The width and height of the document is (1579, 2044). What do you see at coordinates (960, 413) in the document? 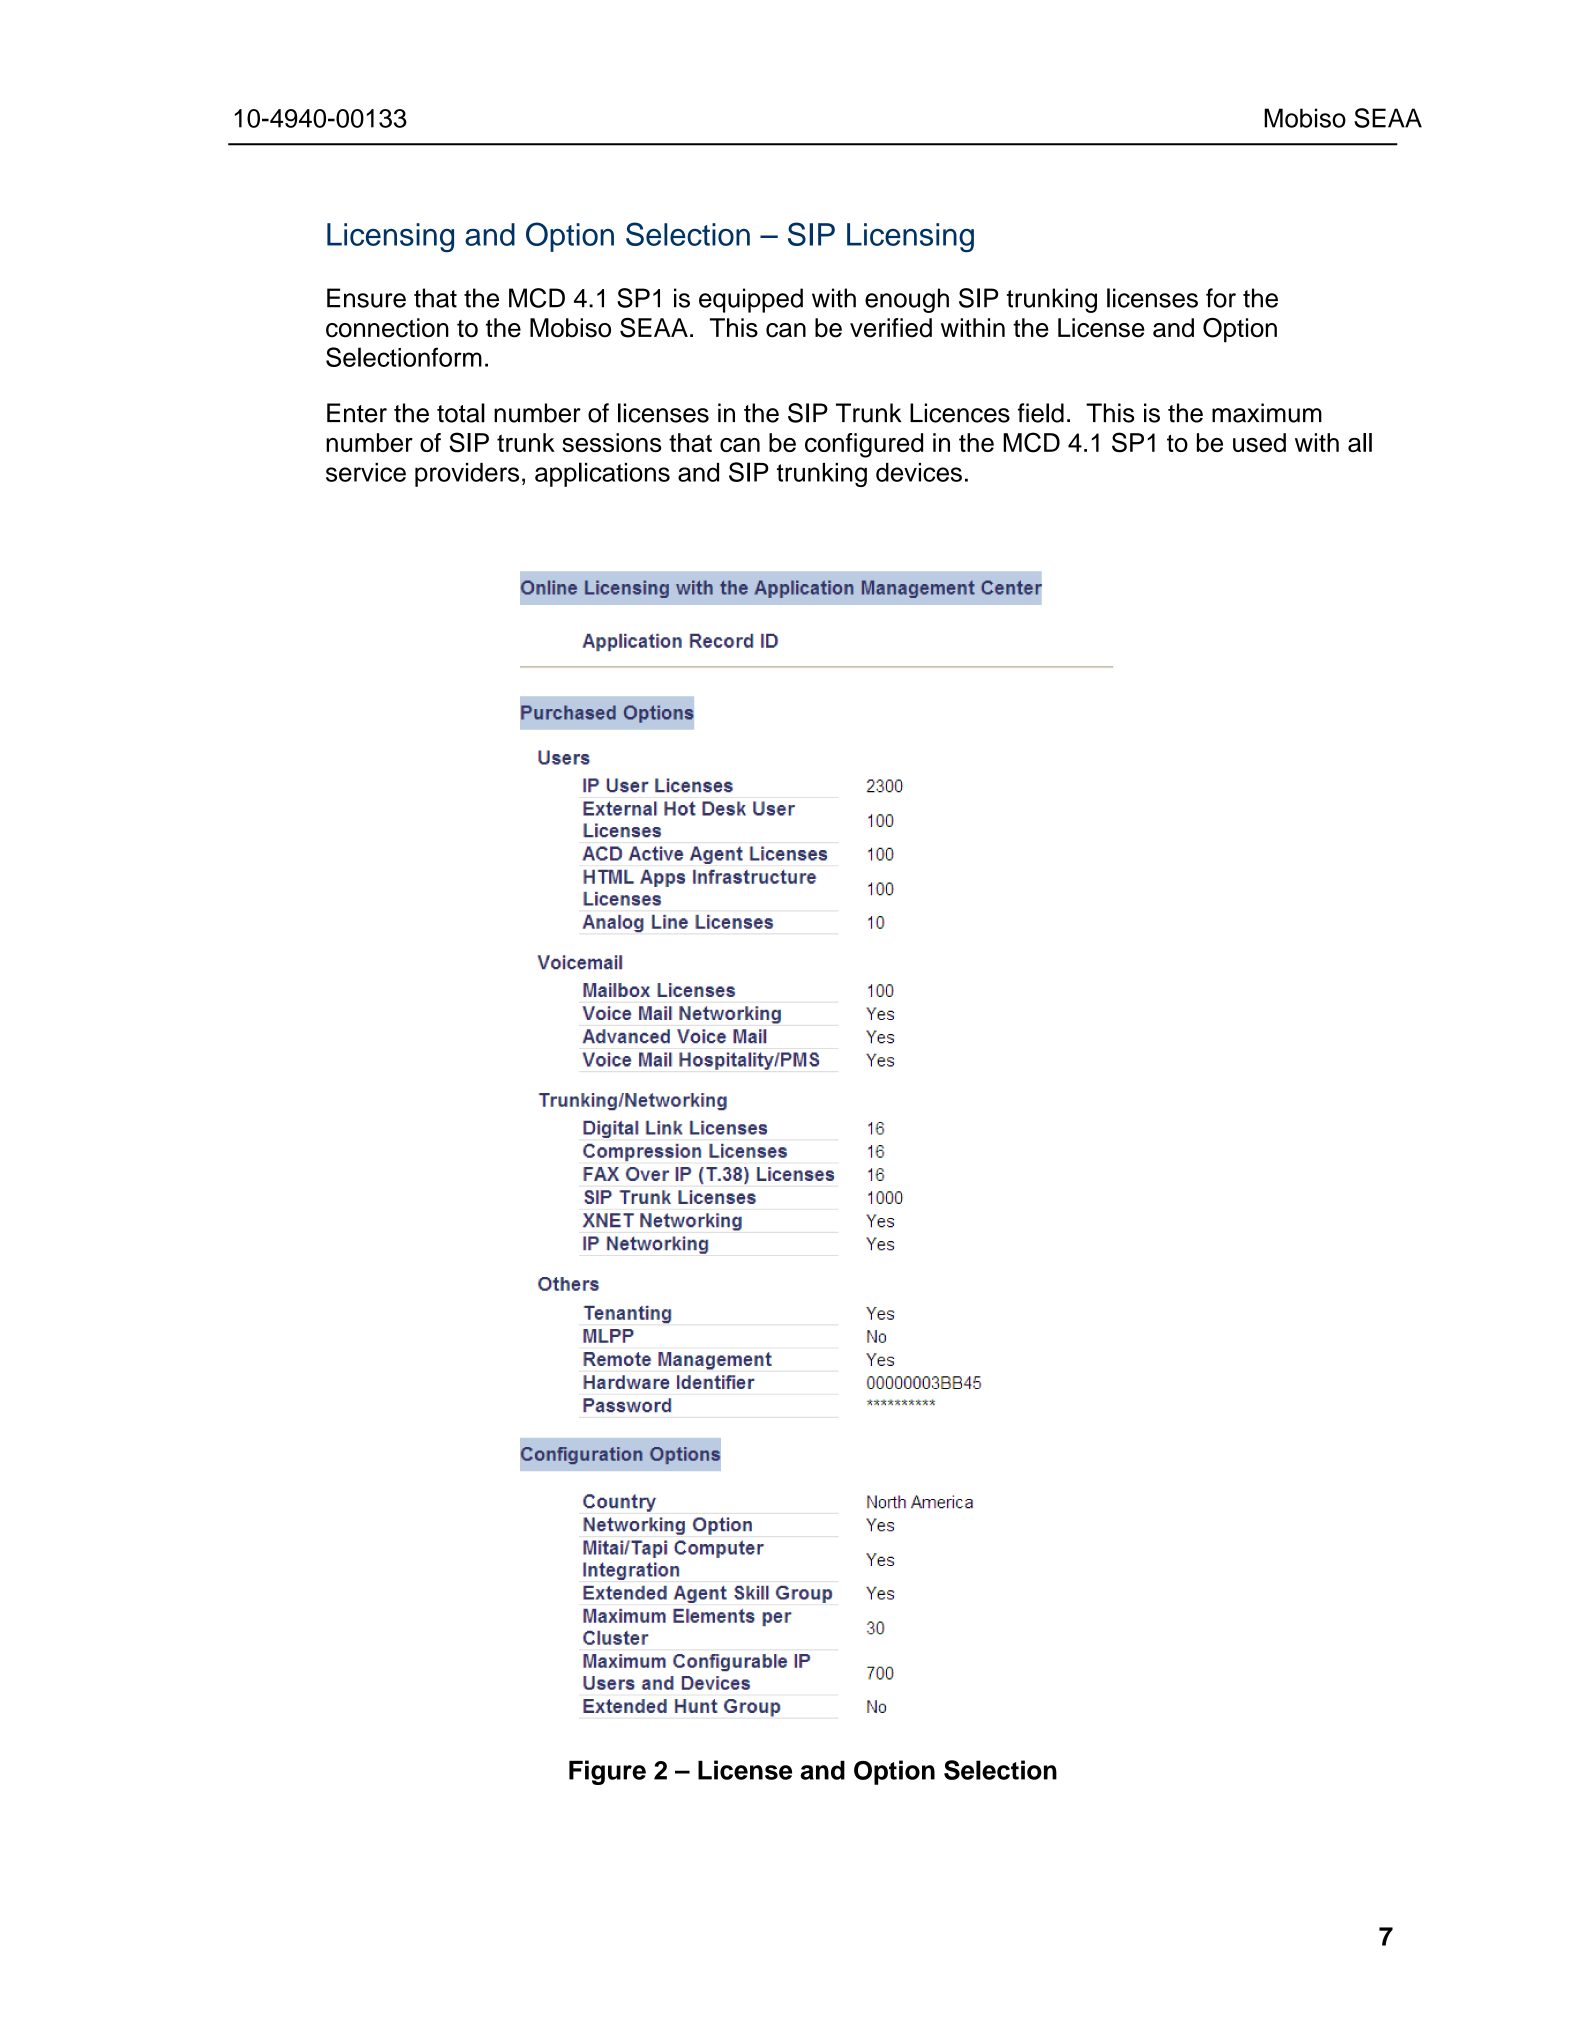
I see `Licences` at bounding box center [960, 413].
